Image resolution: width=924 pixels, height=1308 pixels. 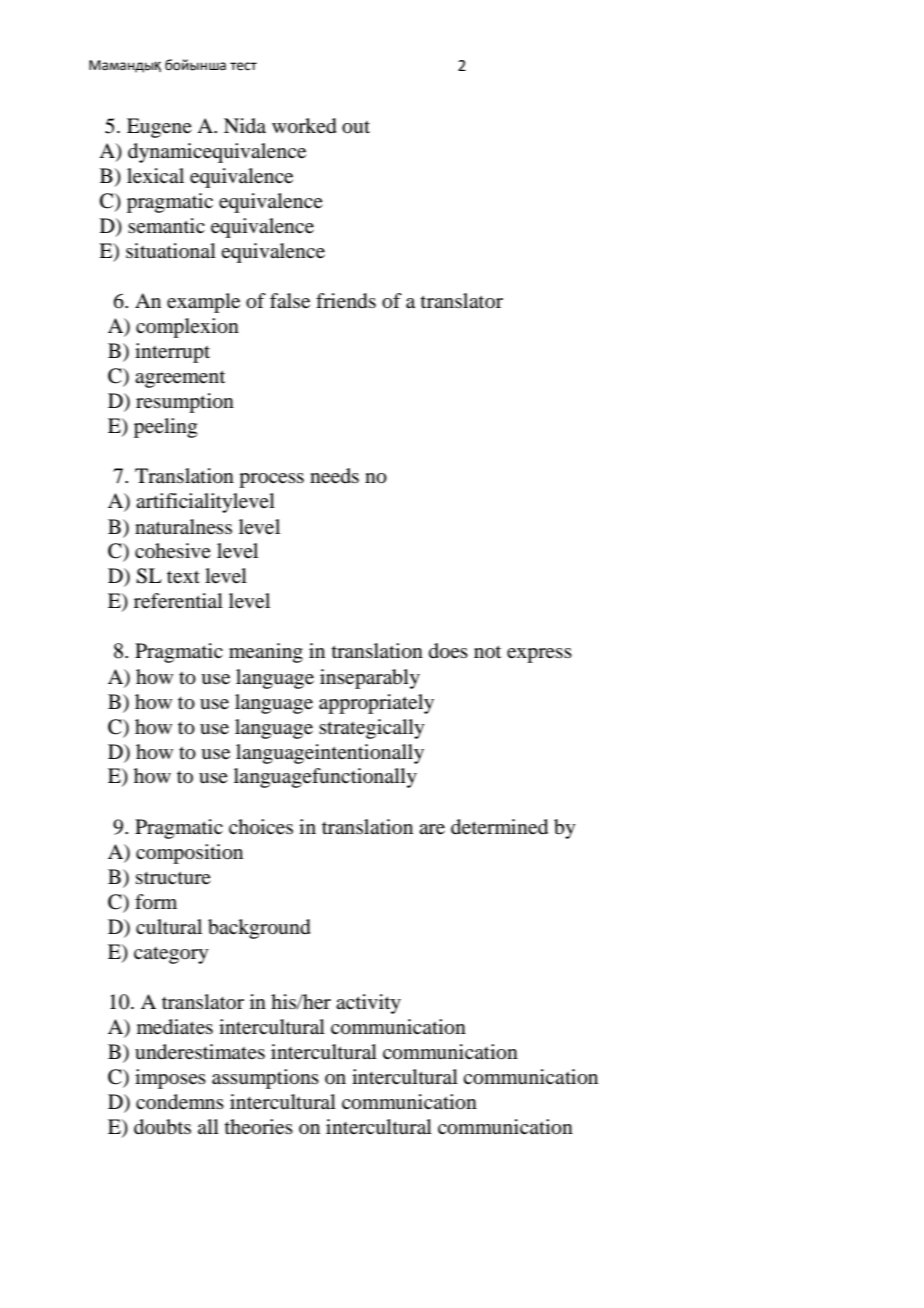 What do you see at coordinates (180, 1102) in the screenshot?
I see `condemns` at bounding box center [180, 1102].
